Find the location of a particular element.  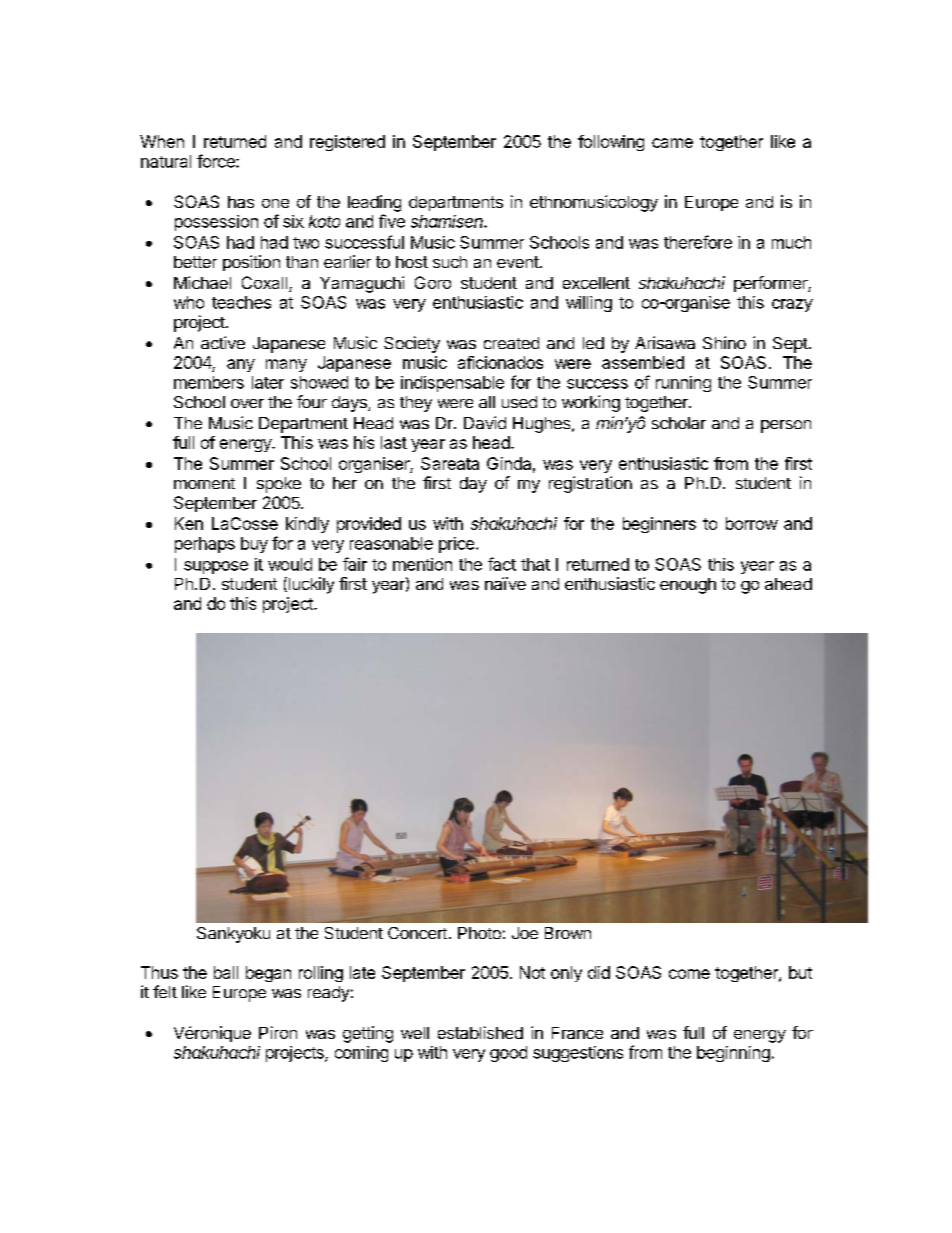

established is located at coordinates (480, 1032).
